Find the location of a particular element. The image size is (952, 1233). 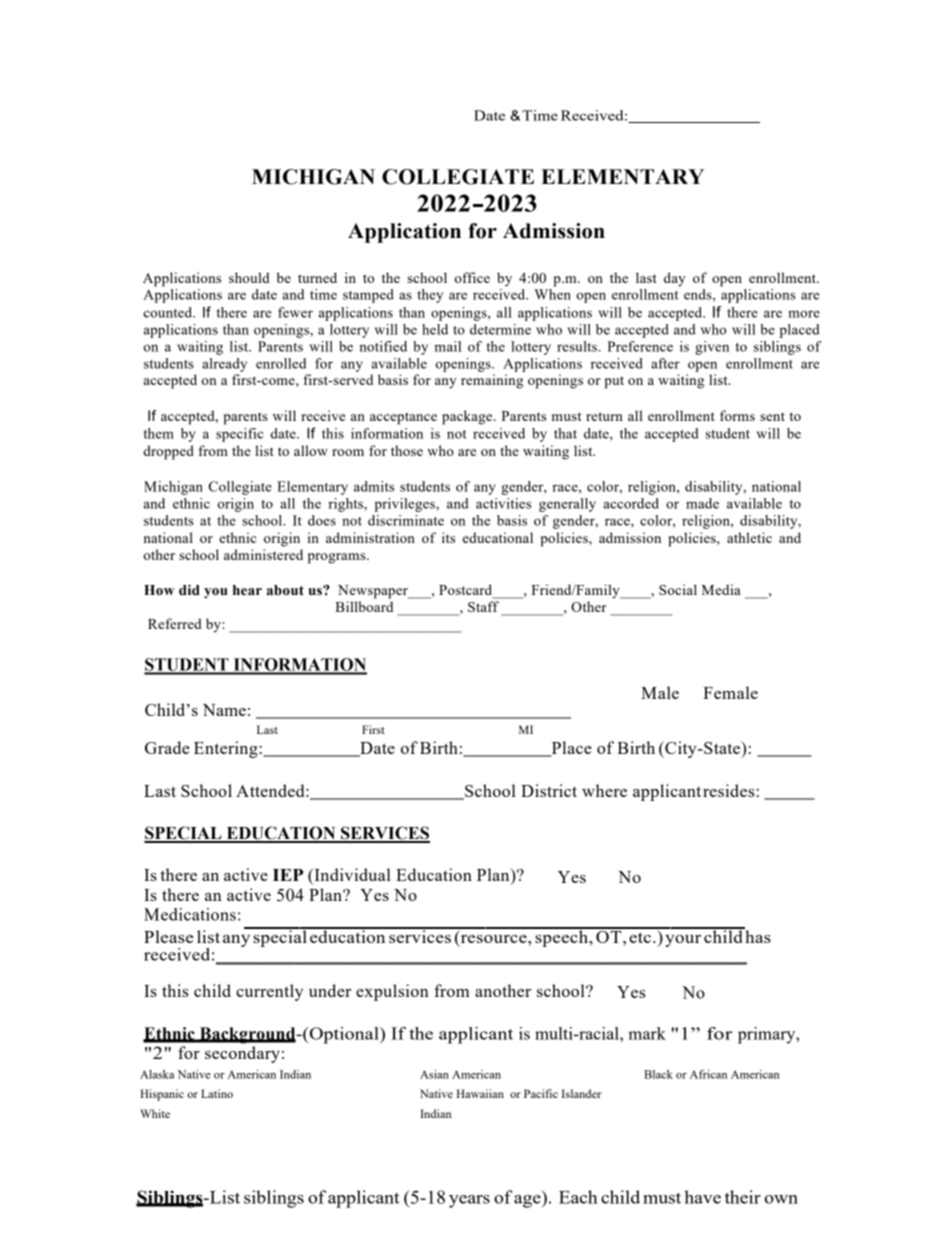

Staff is located at coordinates (483, 606).
